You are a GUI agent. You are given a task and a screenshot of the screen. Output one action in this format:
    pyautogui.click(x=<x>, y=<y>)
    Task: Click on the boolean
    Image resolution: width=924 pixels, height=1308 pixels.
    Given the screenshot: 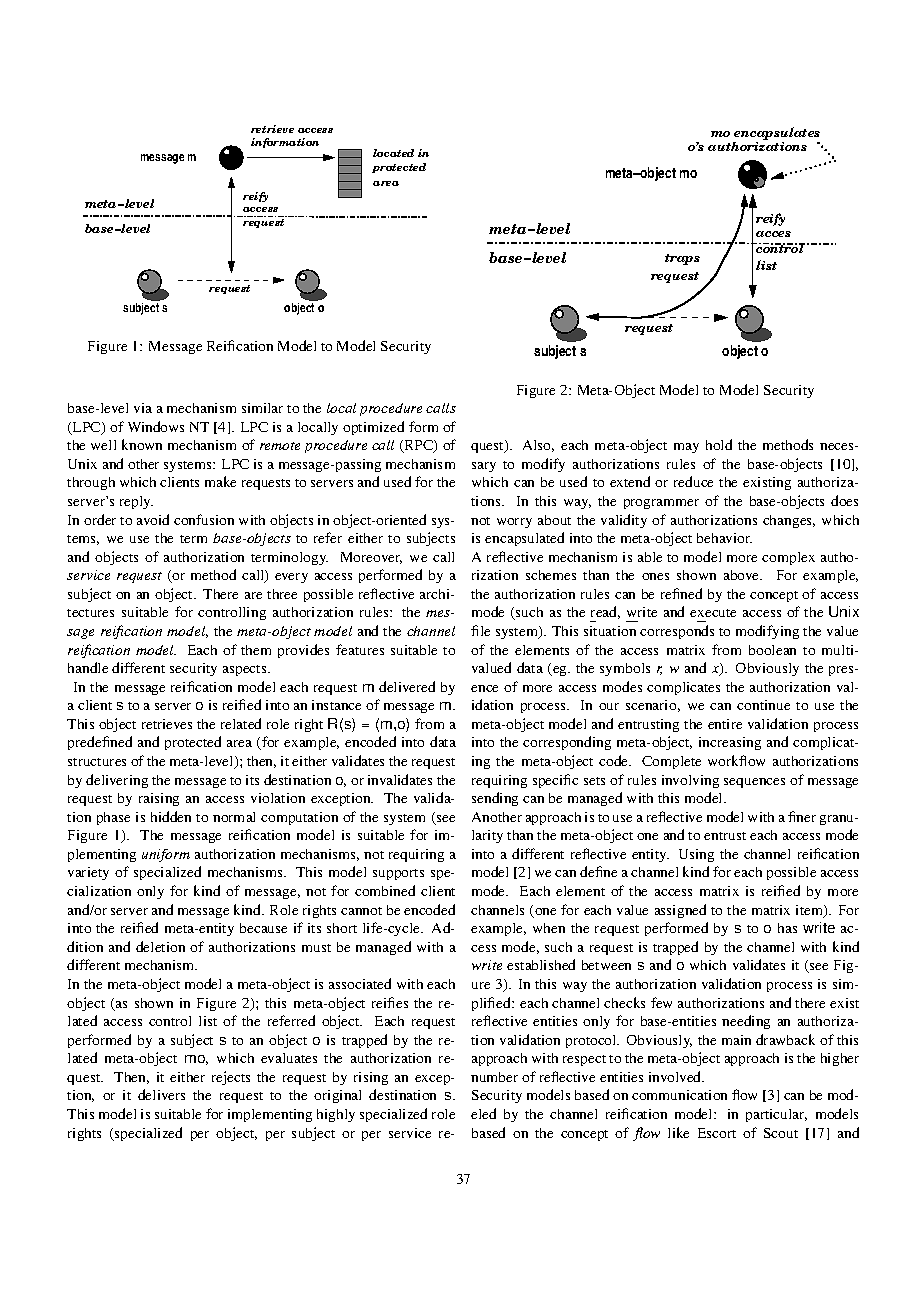 What is the action you would take?
    pyautogui.click(x=772, y=650)
